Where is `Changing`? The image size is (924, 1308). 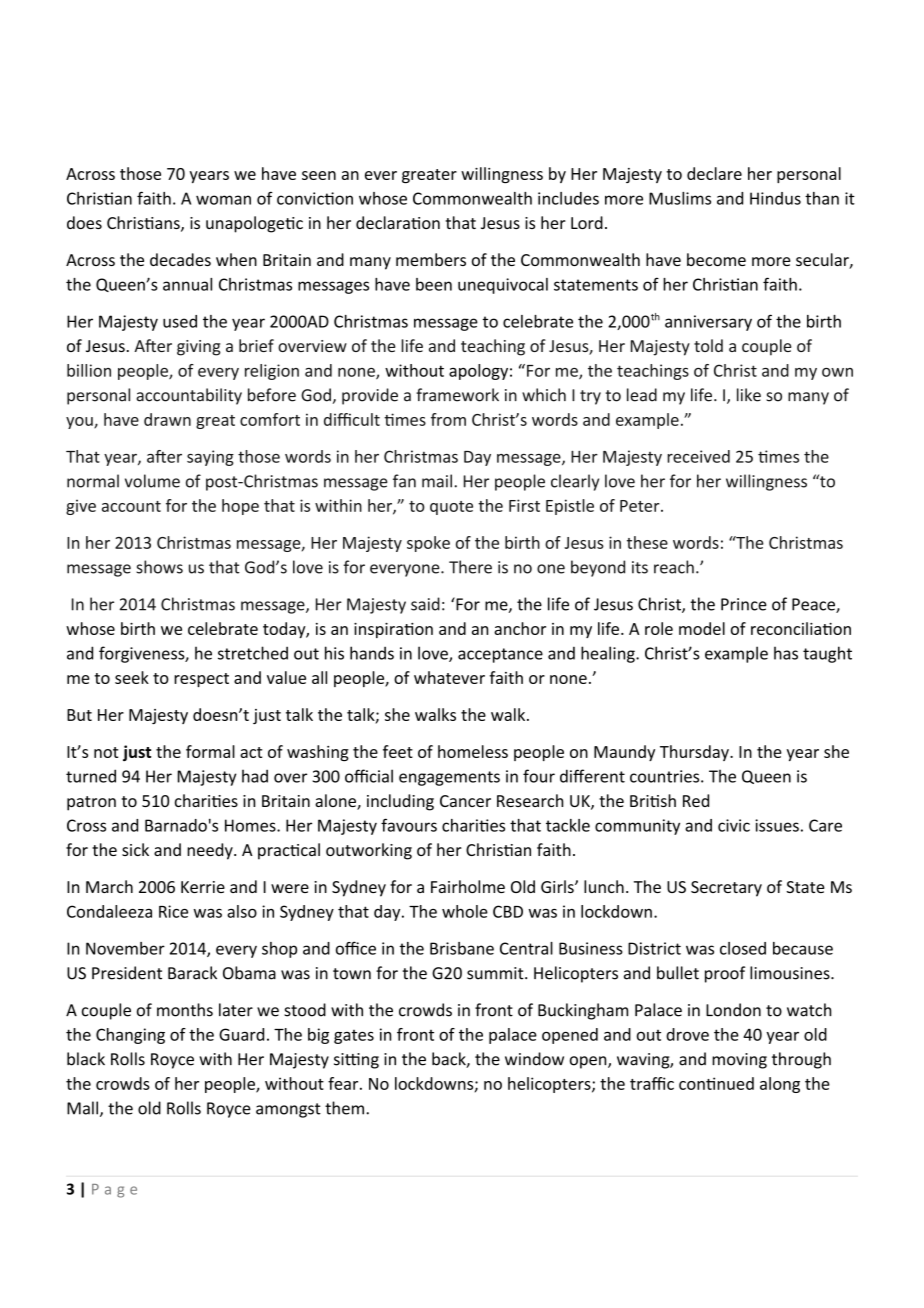 Changing is located at coordinates (130, 1036).
